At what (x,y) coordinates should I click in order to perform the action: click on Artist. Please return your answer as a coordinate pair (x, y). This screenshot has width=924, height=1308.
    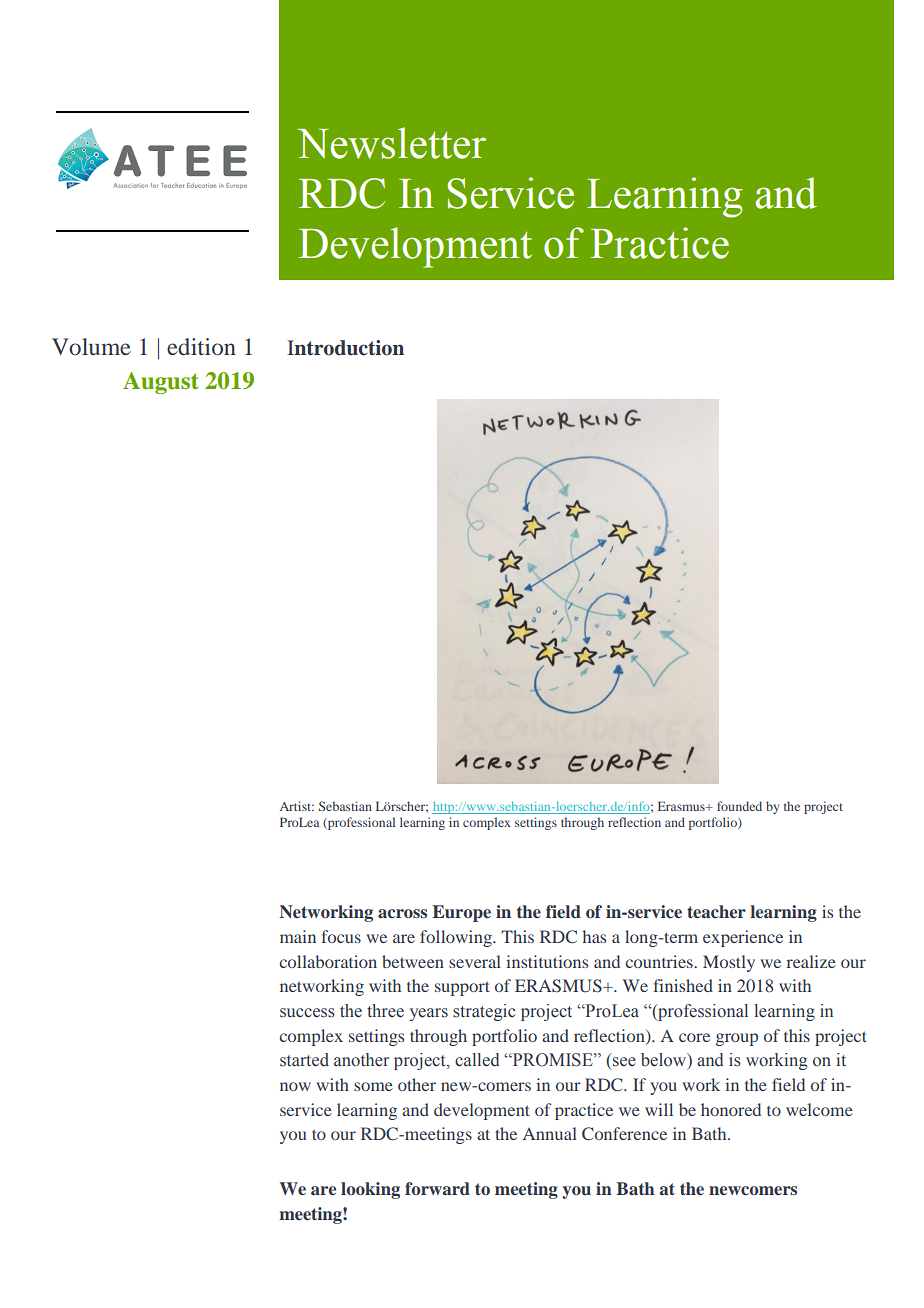
    Looking at the image, I should click on (297, 806).
